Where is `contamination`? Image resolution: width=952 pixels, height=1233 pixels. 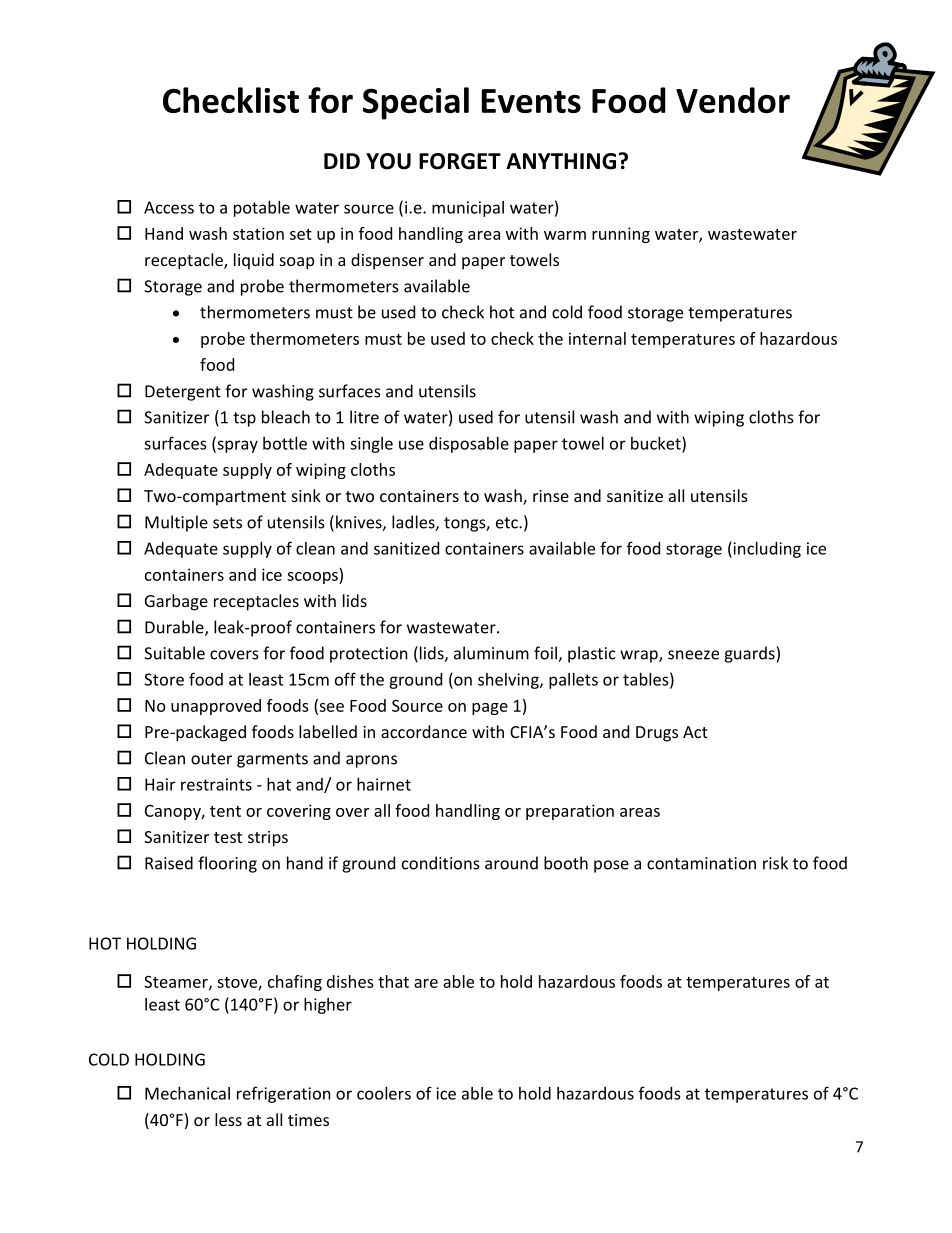
contamination is located at coordinates (701, 863).
